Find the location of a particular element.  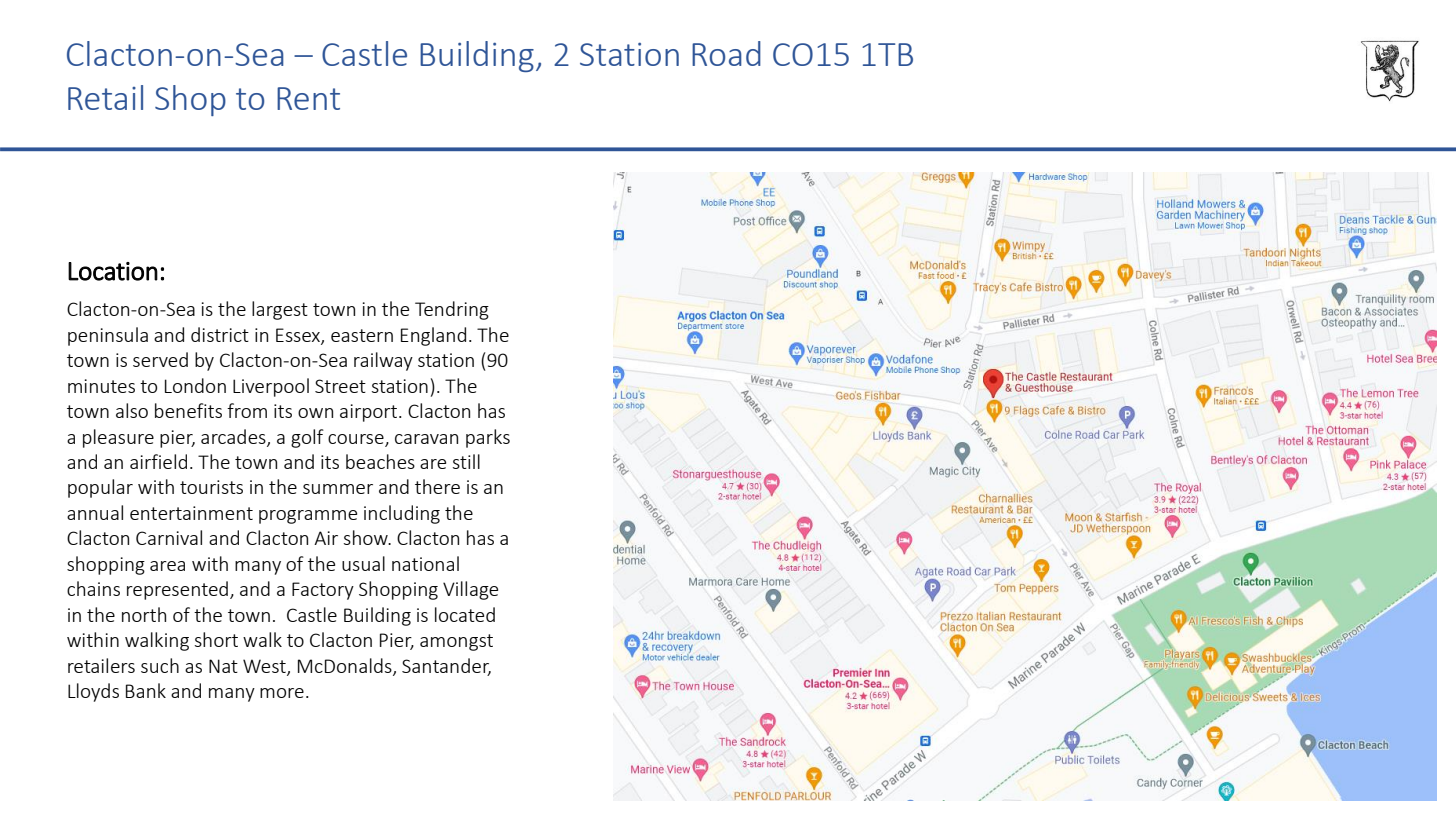

served is located at coordinates (160, 359).
